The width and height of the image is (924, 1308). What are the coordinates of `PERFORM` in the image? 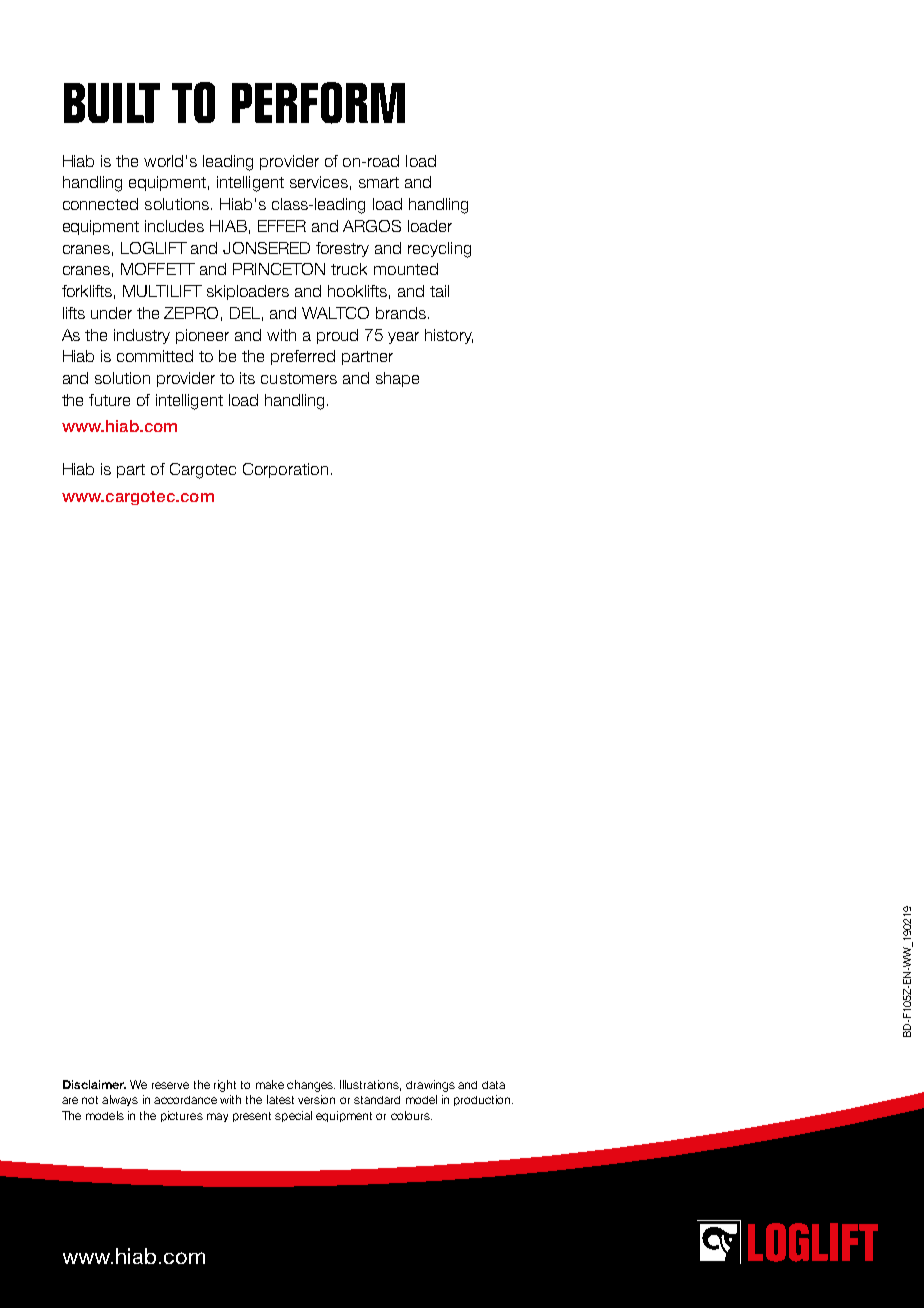 It's located at (318, 103).
